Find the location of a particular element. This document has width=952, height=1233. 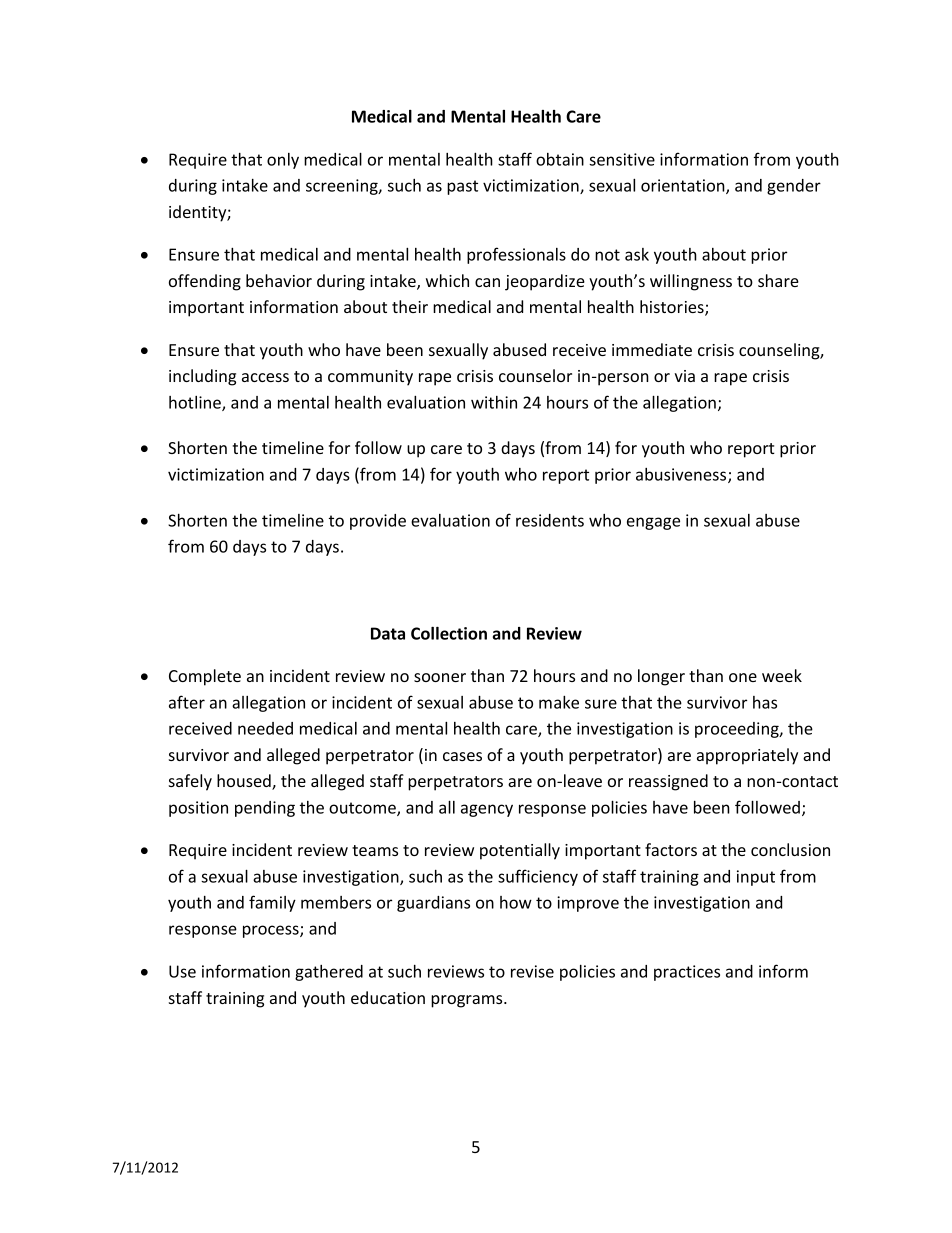

via is located at coordinates (685, 376).
